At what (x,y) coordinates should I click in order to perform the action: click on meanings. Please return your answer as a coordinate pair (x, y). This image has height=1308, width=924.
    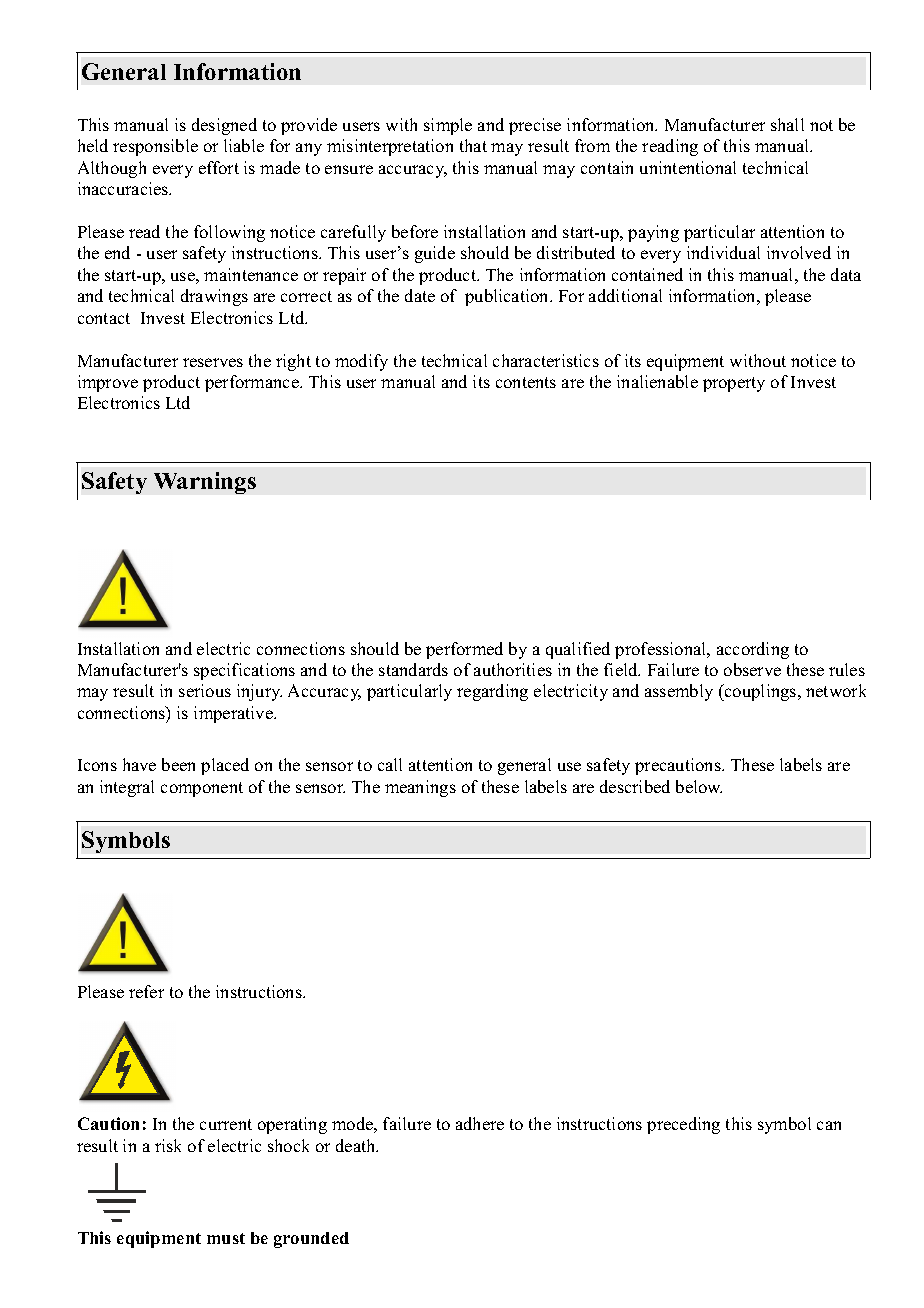
    Looking at the image, I should click on (420, 788).
